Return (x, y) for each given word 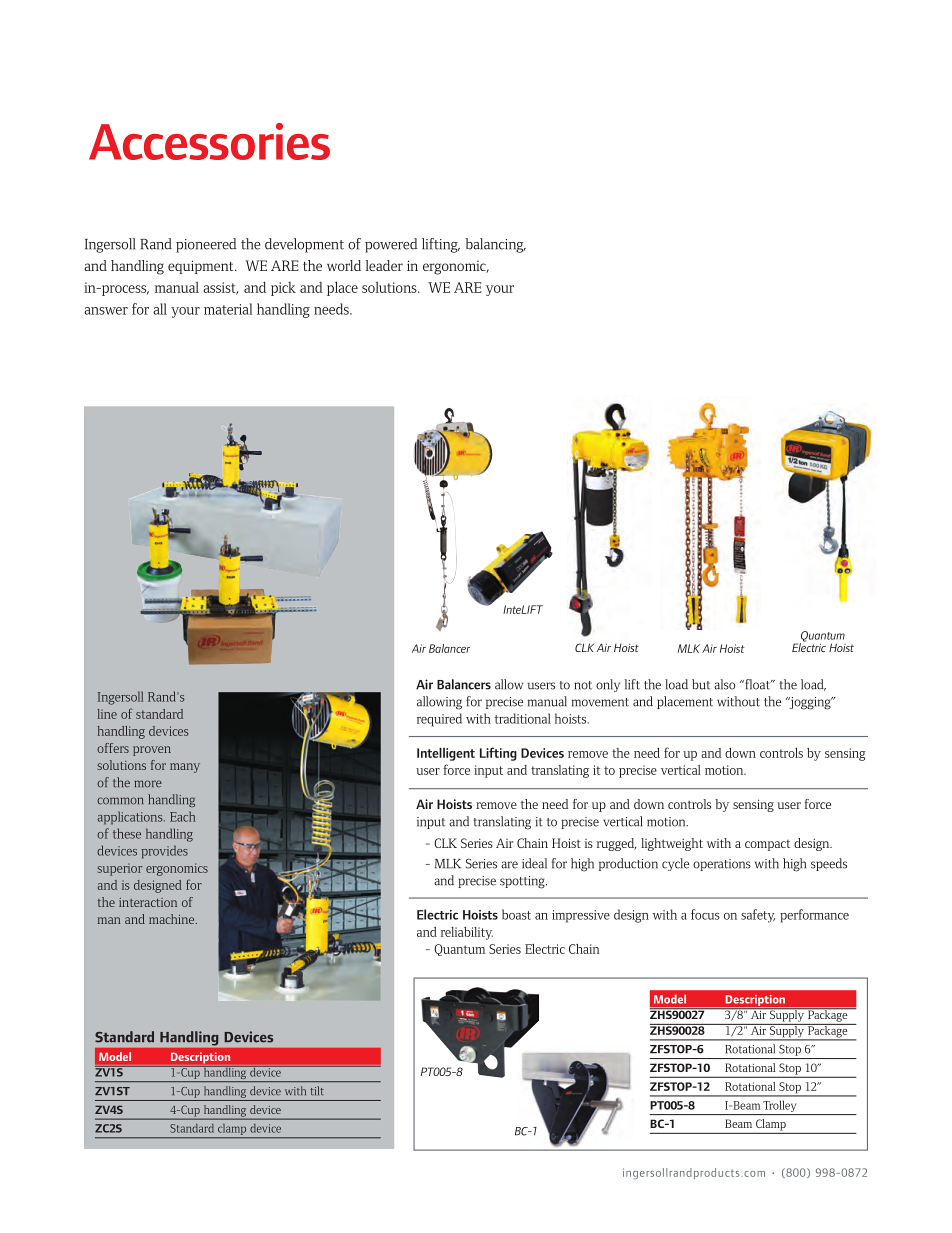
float (757, 684)
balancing (495, 245)
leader (384, 265)
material (228, 309)
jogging (810, 703)
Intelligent (446, 754)
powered (391, 245)
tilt (317, 1090)
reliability (467, 933)
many (185, 768)
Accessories (209, 141)
